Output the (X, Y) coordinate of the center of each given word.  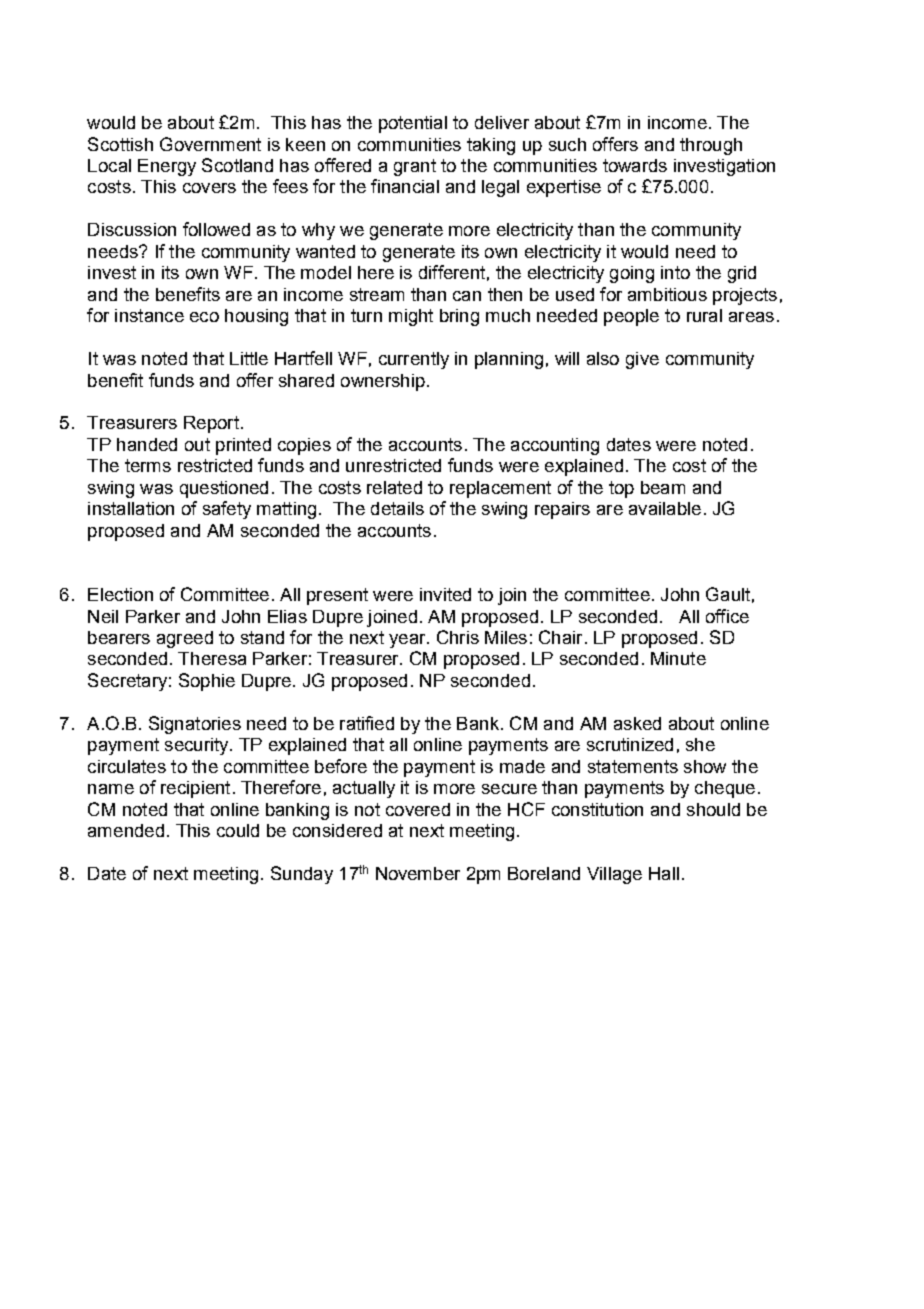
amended (126, 830)
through (711, 146)
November (418, 873)
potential (413, 124)
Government (210, 144)
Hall (664, 873)
